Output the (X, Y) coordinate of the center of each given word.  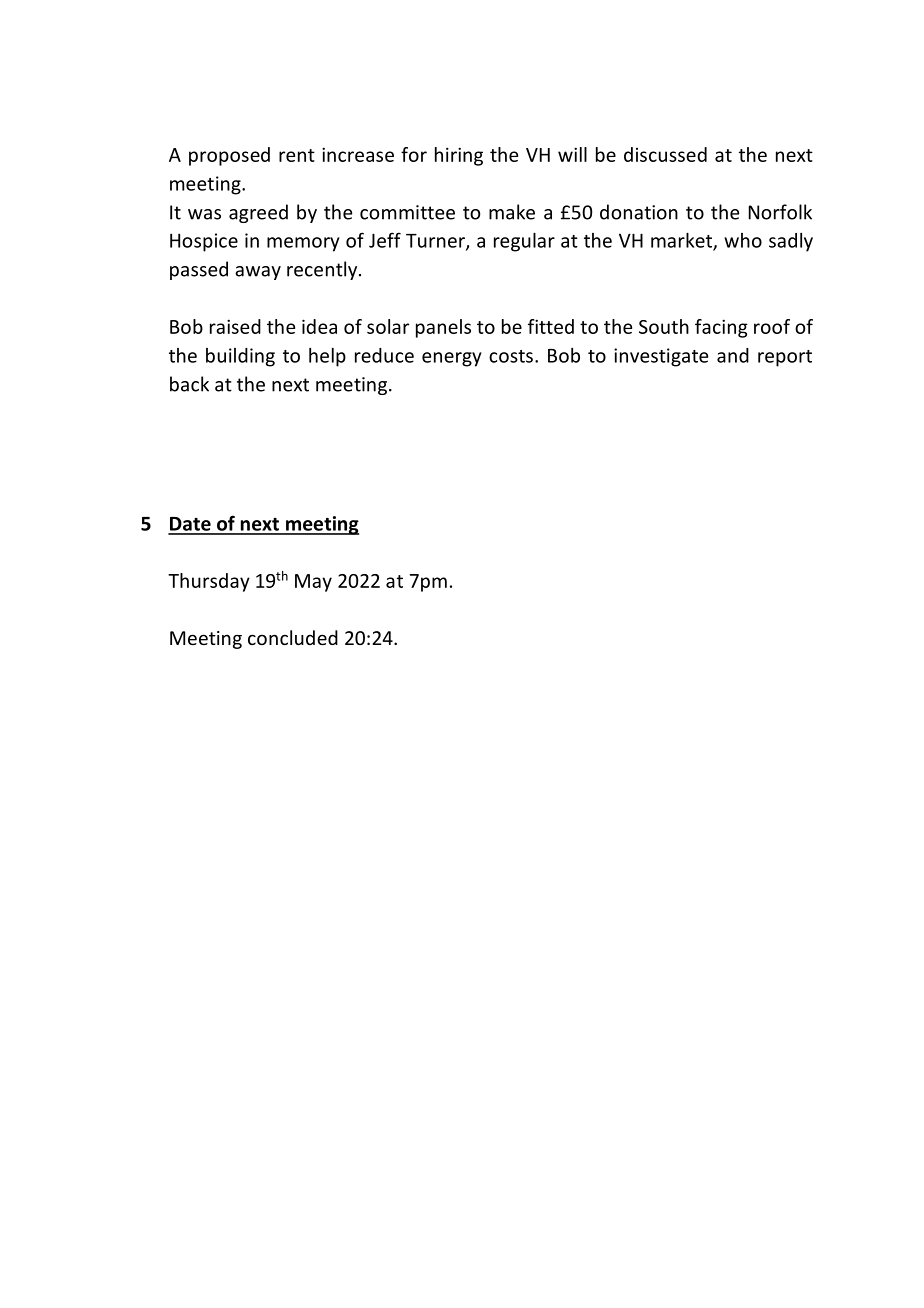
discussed (665, 154)
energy (451, 359)
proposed (229, 156)
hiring (459, 156)
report (785, 358)
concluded (293, 637)
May (313, 583)
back (189, 384)
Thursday (209, 582)
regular (524, 242)
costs (511, 356)
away (258, 273)
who (743, 240)
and (733, 355)
